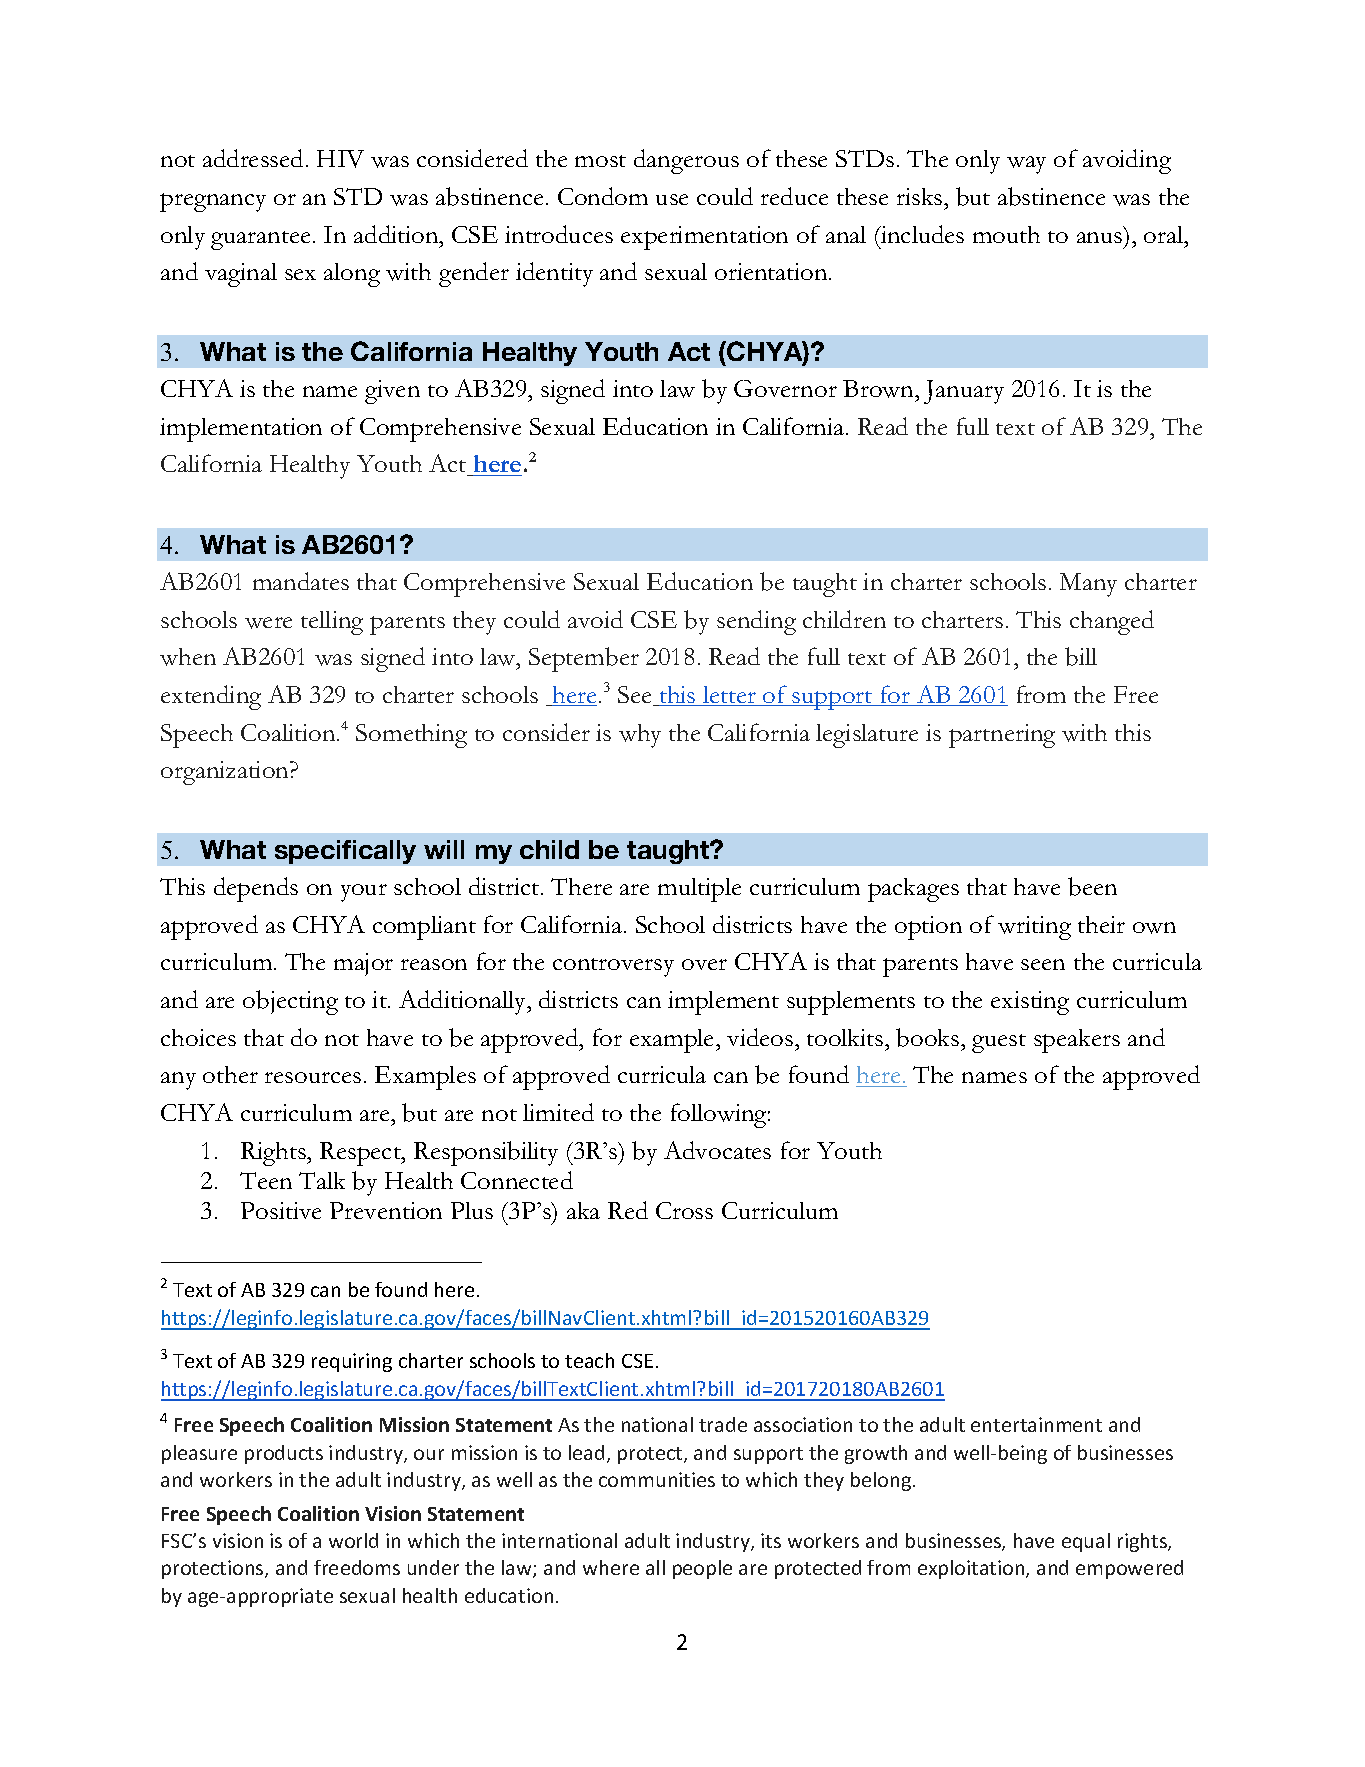 This page has width=1365, height=1767. Describe the element at coordinates (322, 1180) in the page. I see `Talk` at that location.
